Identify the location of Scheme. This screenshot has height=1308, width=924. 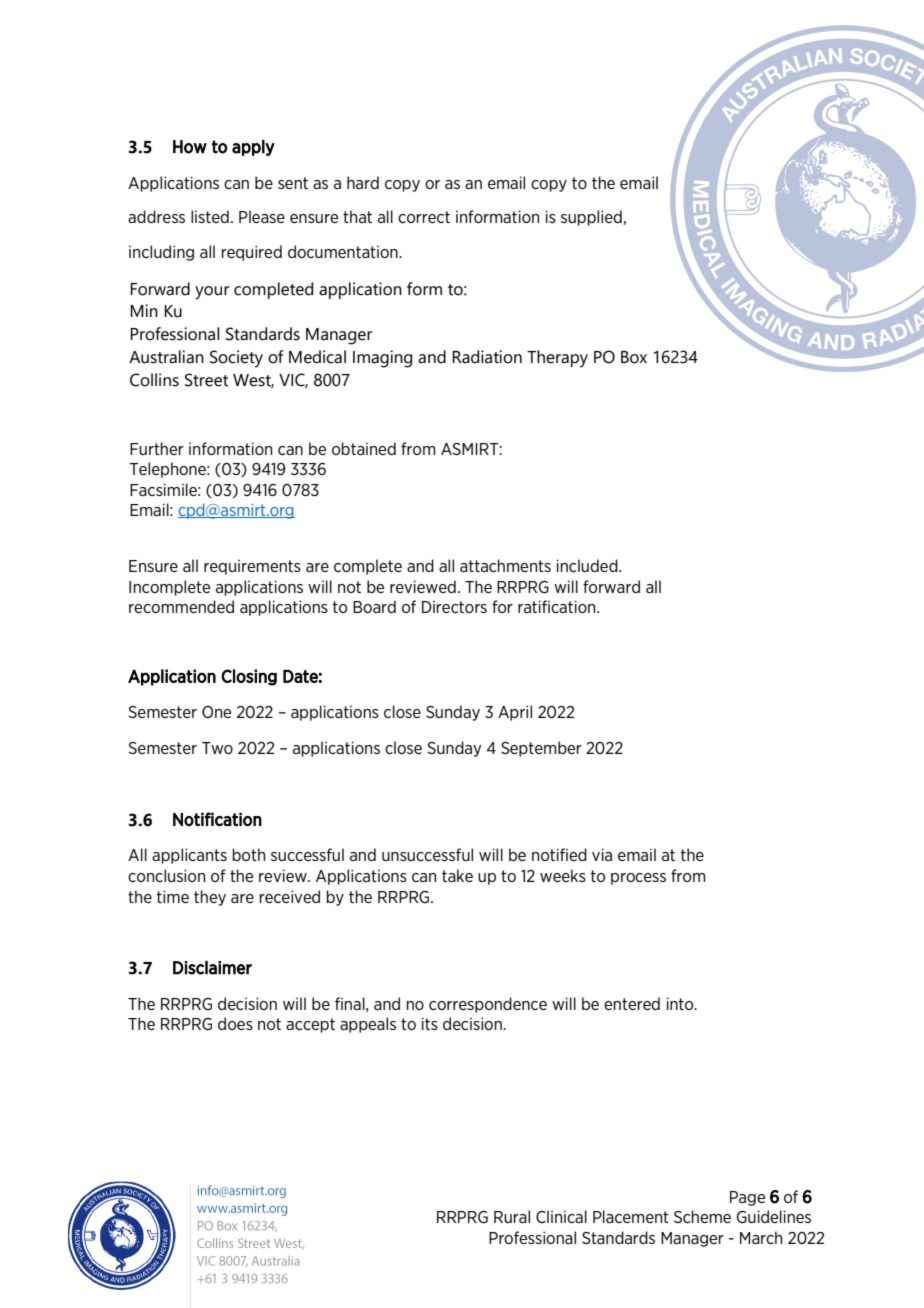
(702, 1216).
